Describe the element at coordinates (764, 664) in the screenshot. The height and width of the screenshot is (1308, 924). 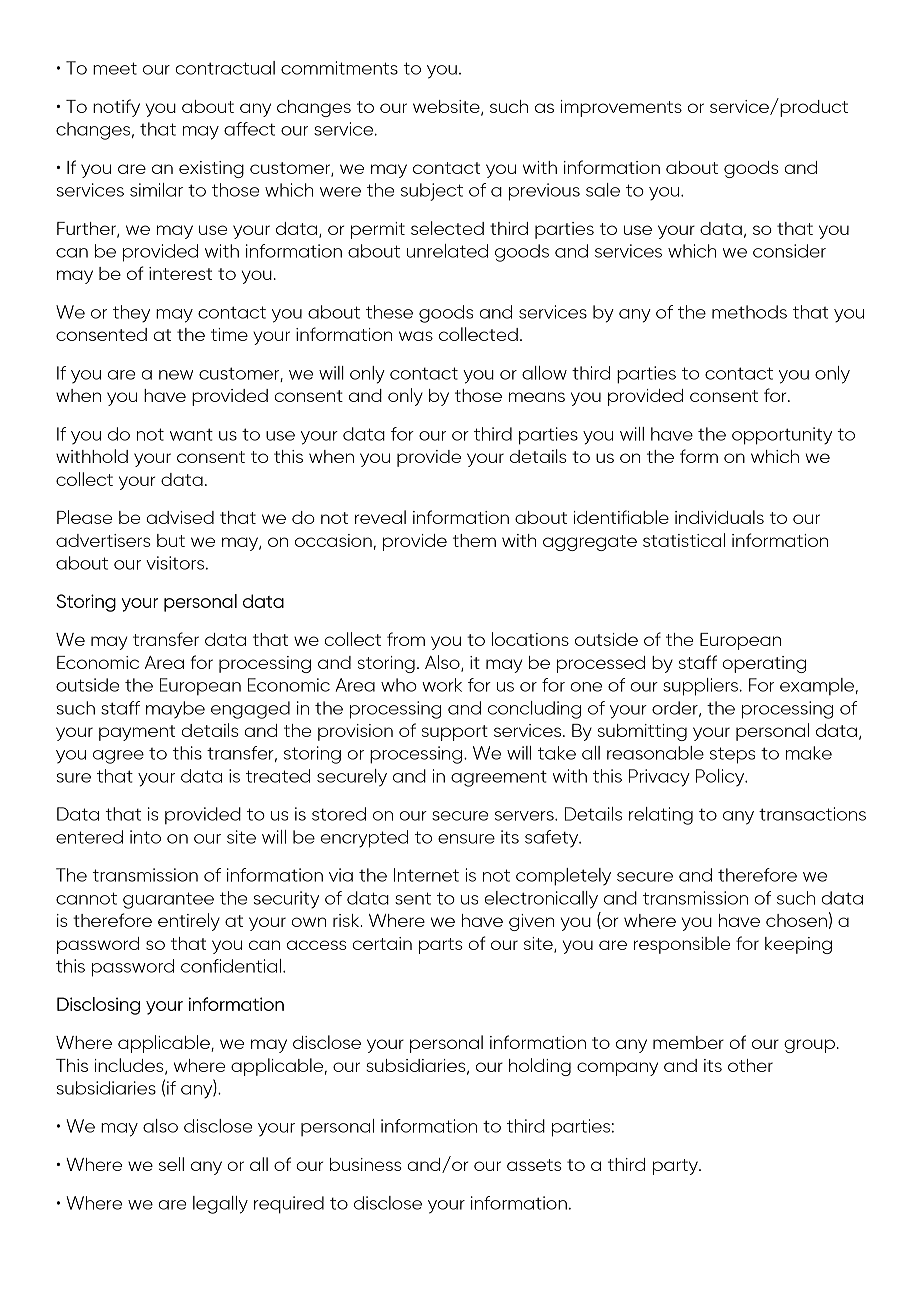
I see `operating` at that location.
